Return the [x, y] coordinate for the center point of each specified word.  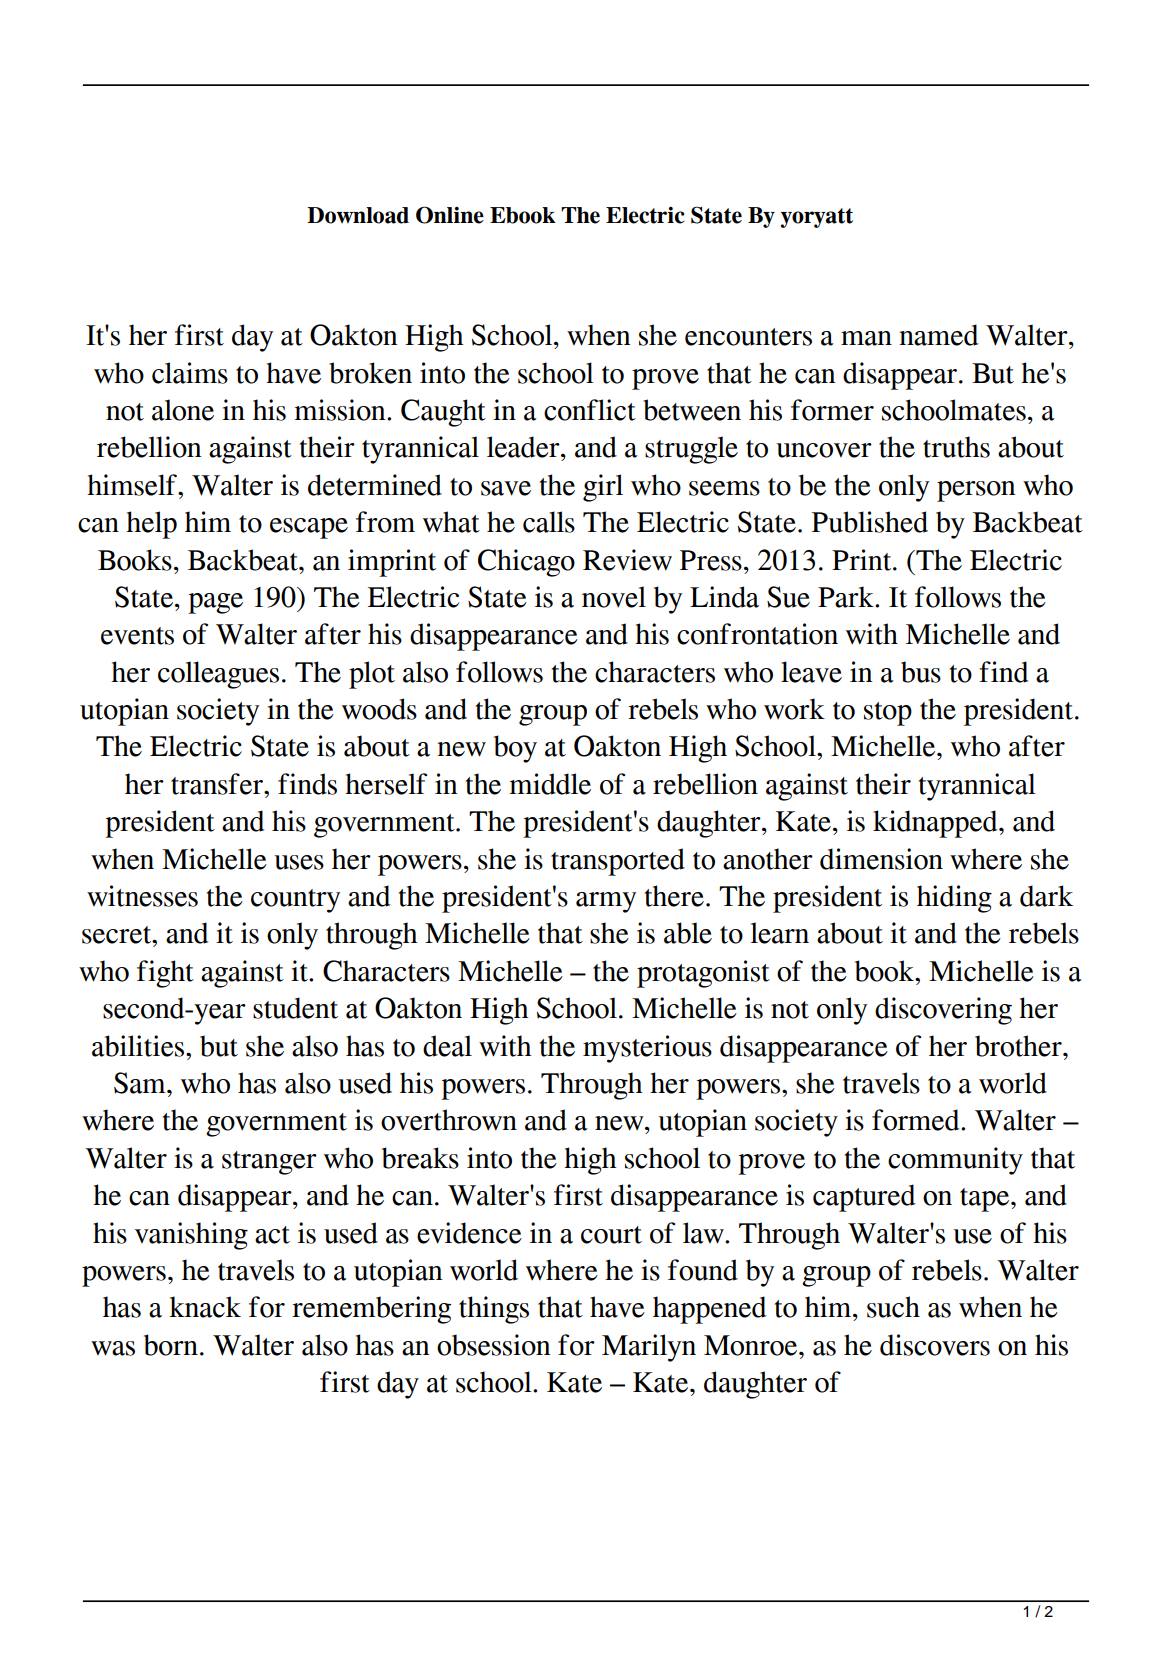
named [939, 335]
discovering [943, 1011]
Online [450, 215]
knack [205, 1307]
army [606, 902]
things [494, 1310]
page [215, 603]
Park [847, 597]
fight [165, 974]
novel [614, 597]
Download [358, 215]
